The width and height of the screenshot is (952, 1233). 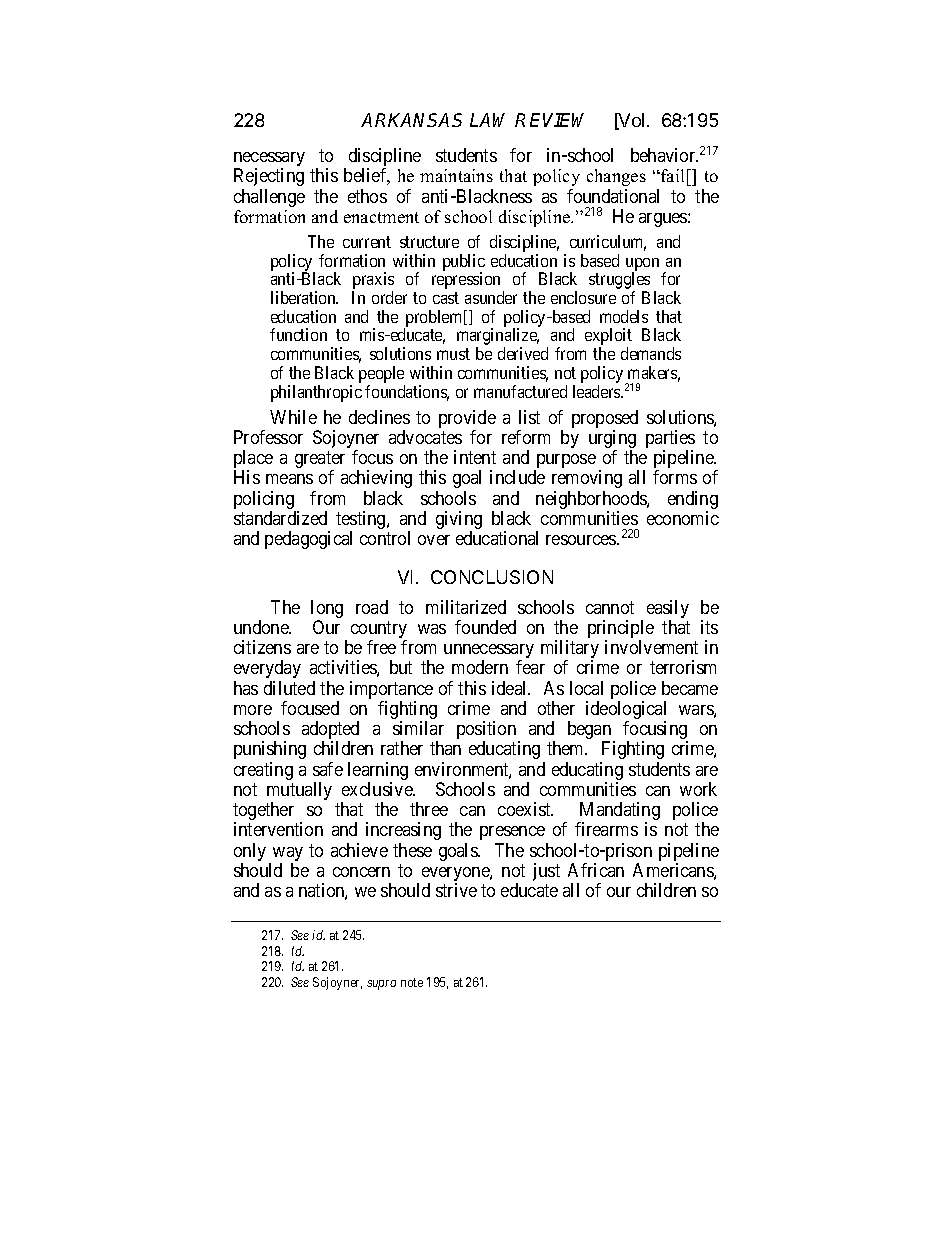 I want to click on long, so click(x=327, y=610).
